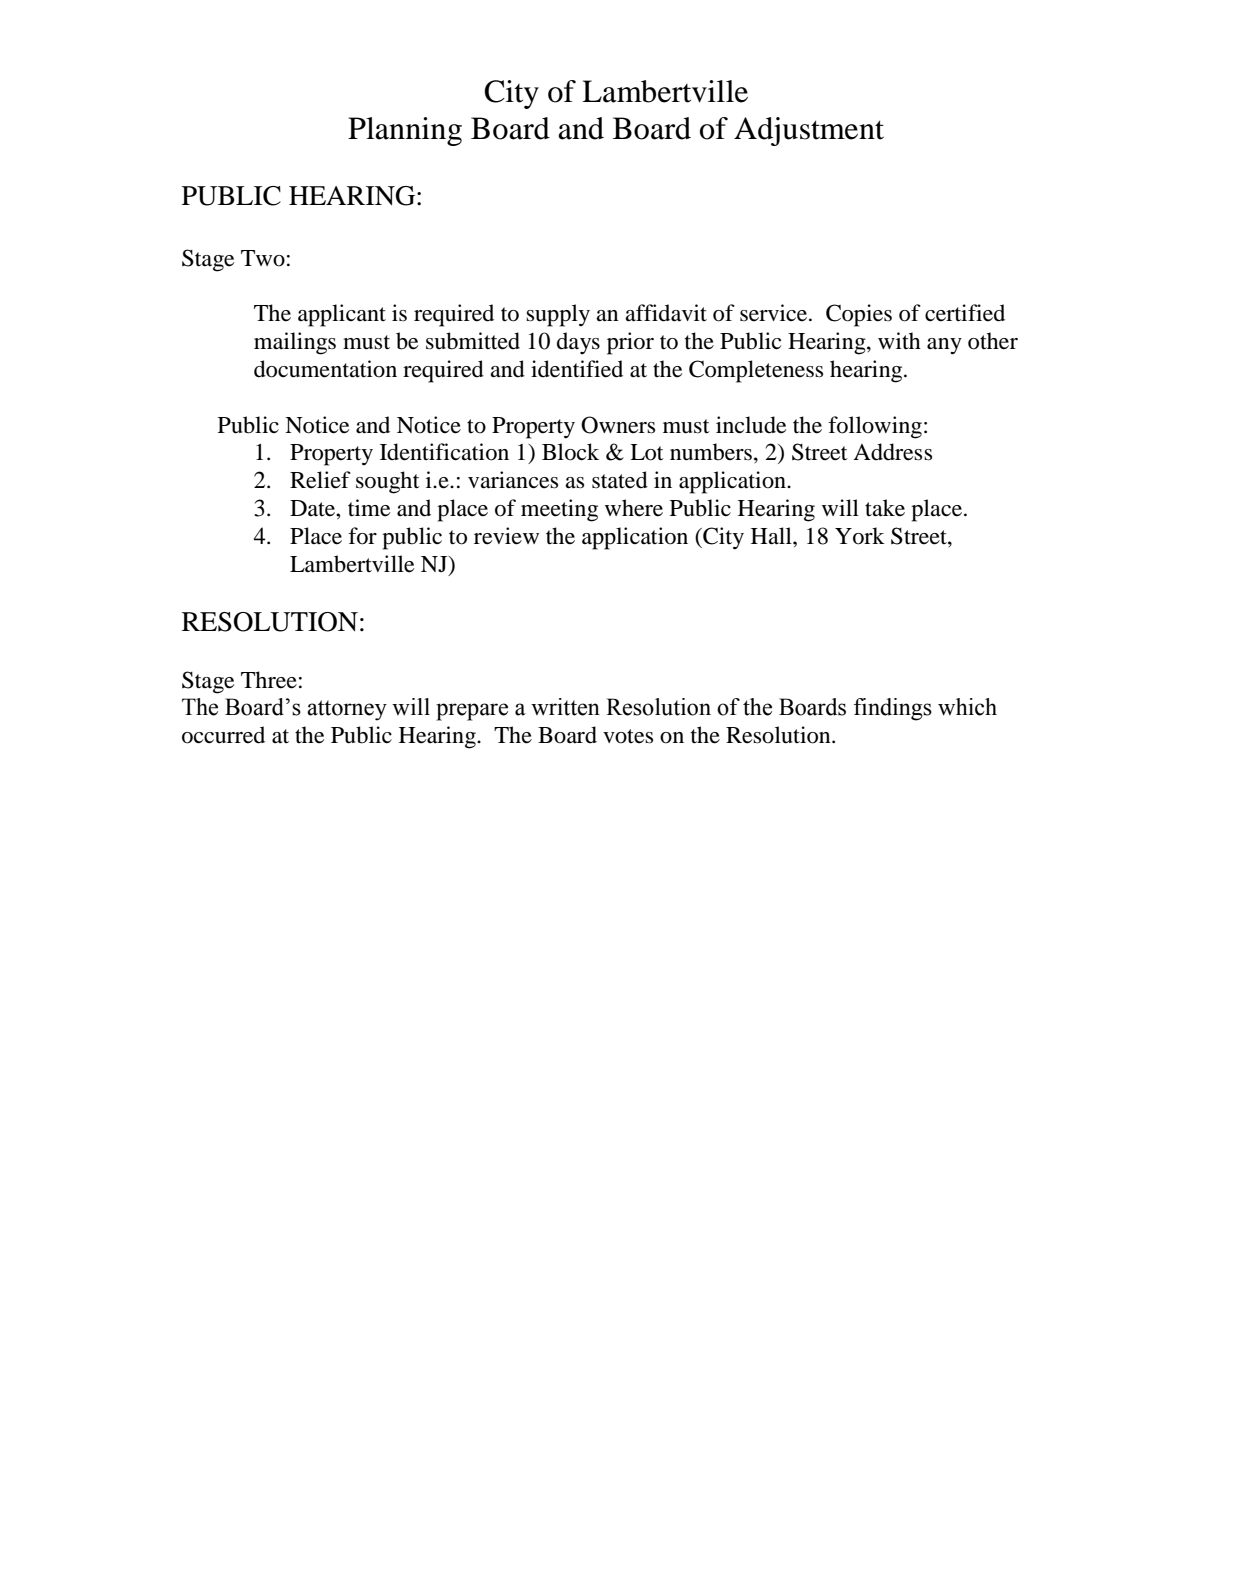 The width and height of the screenshot is (1233, 1596). I want to click on attorney, so click(347, 710).
